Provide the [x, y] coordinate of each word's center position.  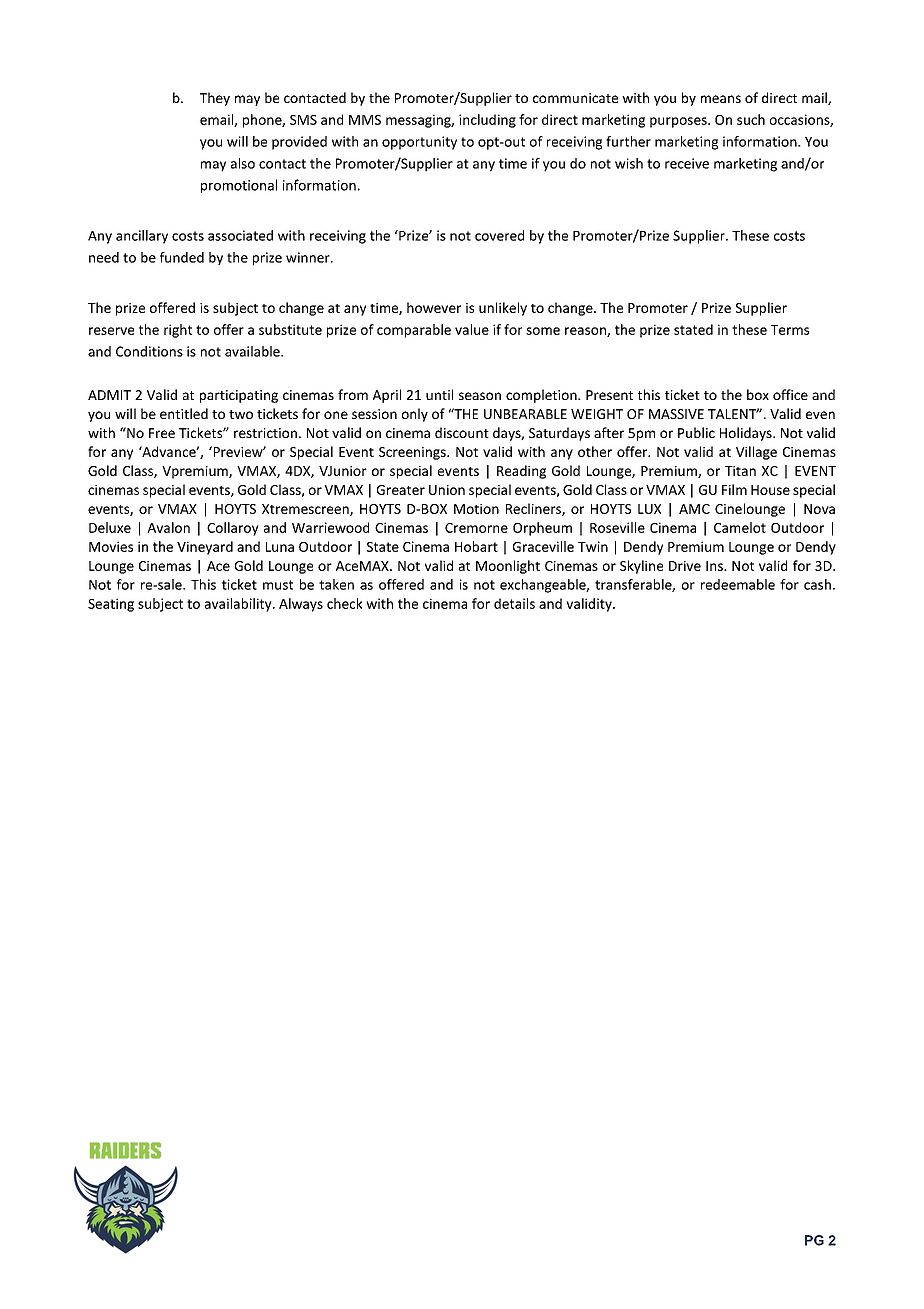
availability [239, 605]
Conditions [149, 351]
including [487, 121]
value [472, 329]
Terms [790, 330]
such [751, 119]
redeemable [738, 584]
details [514, 603]
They [215, 99]
